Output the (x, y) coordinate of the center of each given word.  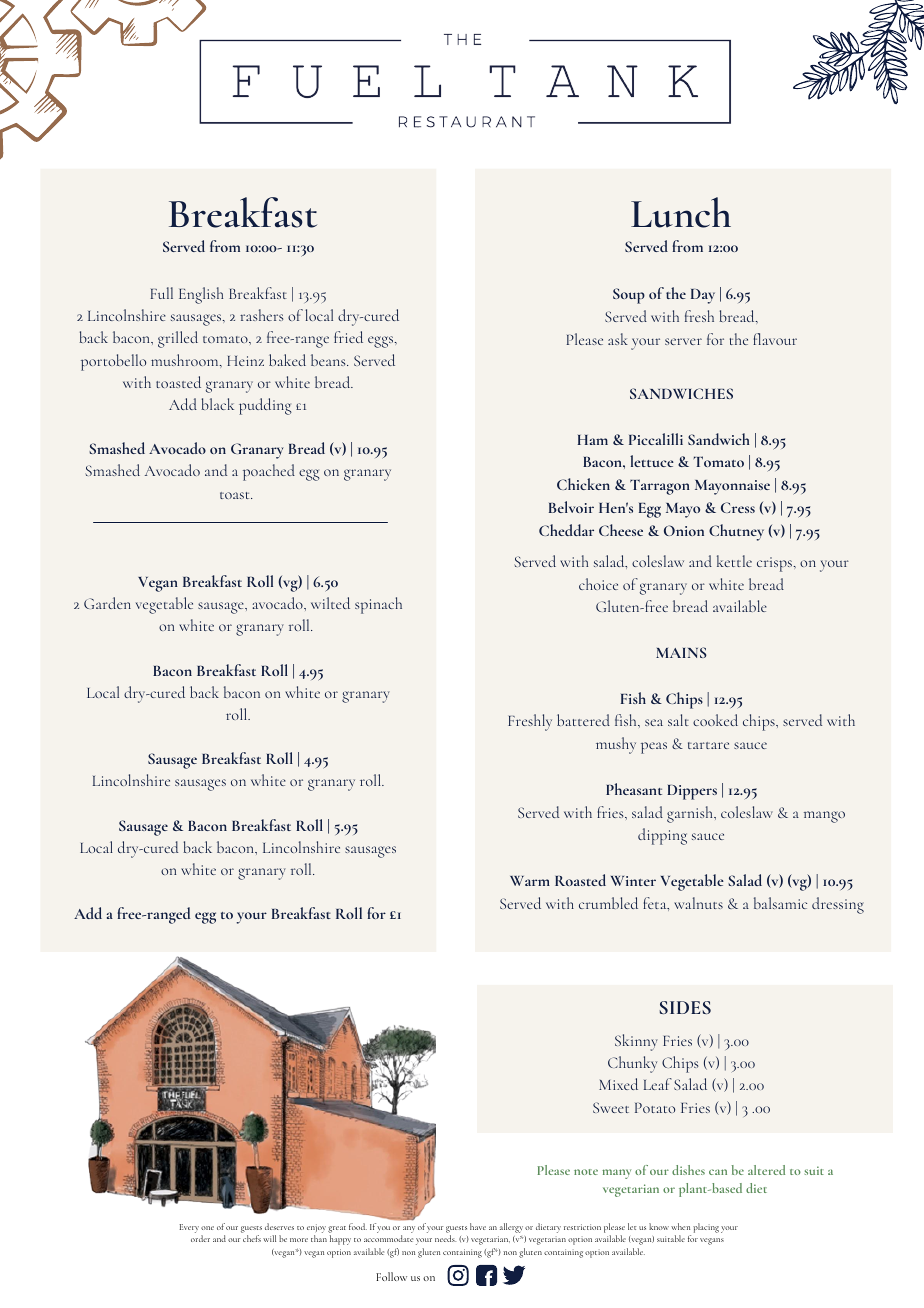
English (201, 295)
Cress (738, 507)
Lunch (681, 212)
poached (269, 472)
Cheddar (566, 530)
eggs (382, 342)
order (200, 1238)
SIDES (685, 1007)
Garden (107, 603)
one (207, 1228)
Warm (530, 881)
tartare (708, 745)
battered (583, 720)
